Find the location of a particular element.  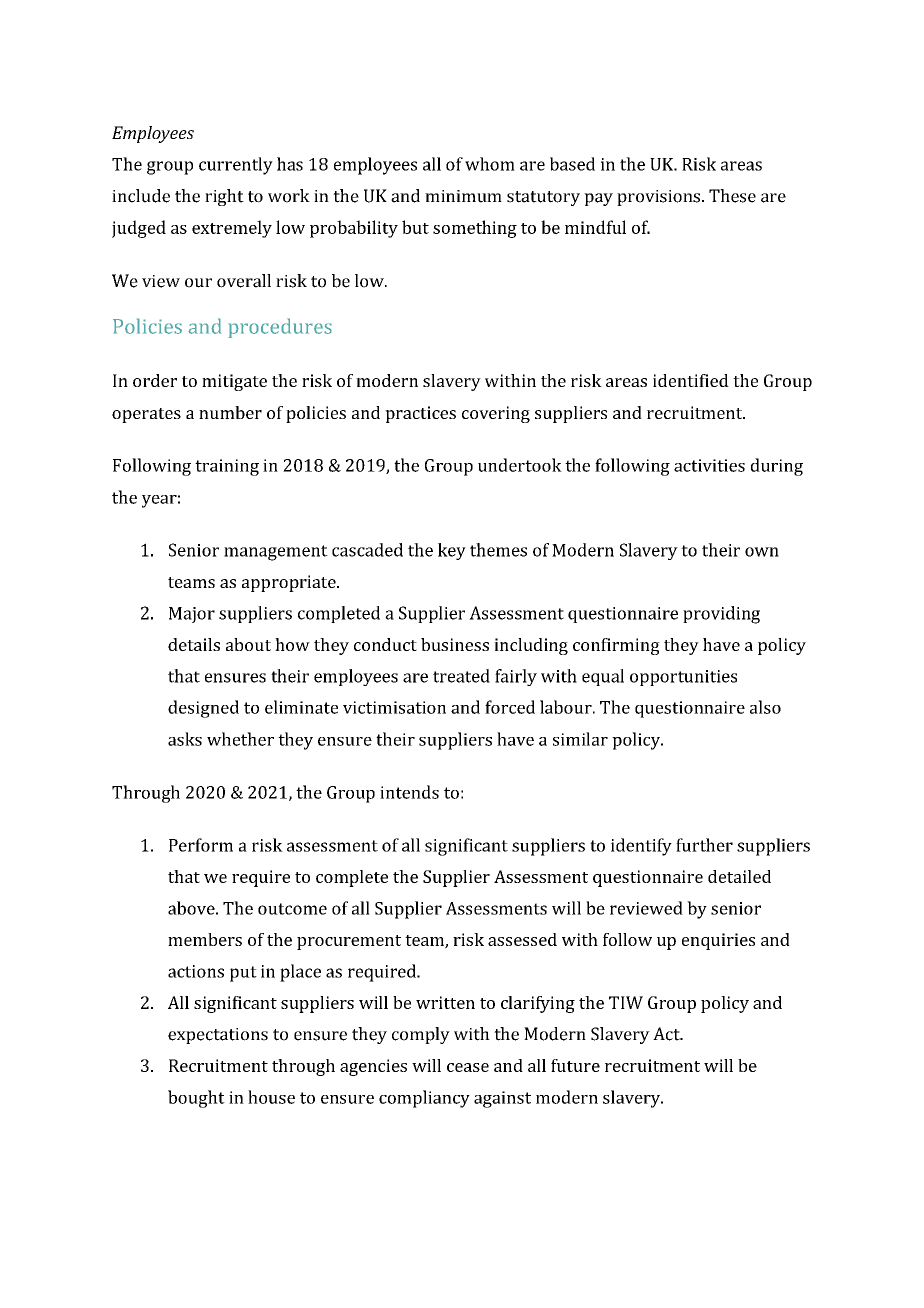

details is located at coordinates (194, 644).
